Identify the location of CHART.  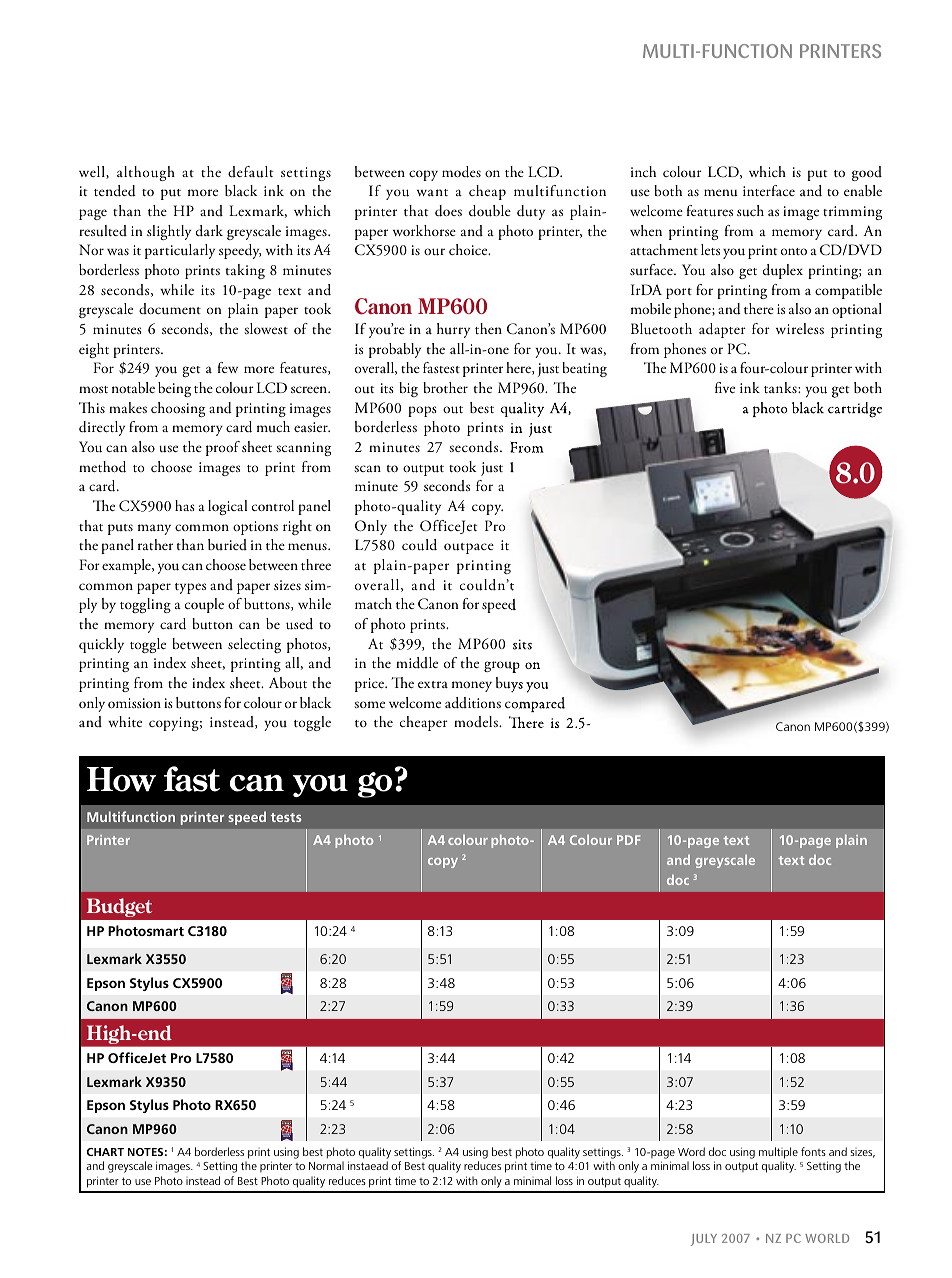
(105, 1152).
